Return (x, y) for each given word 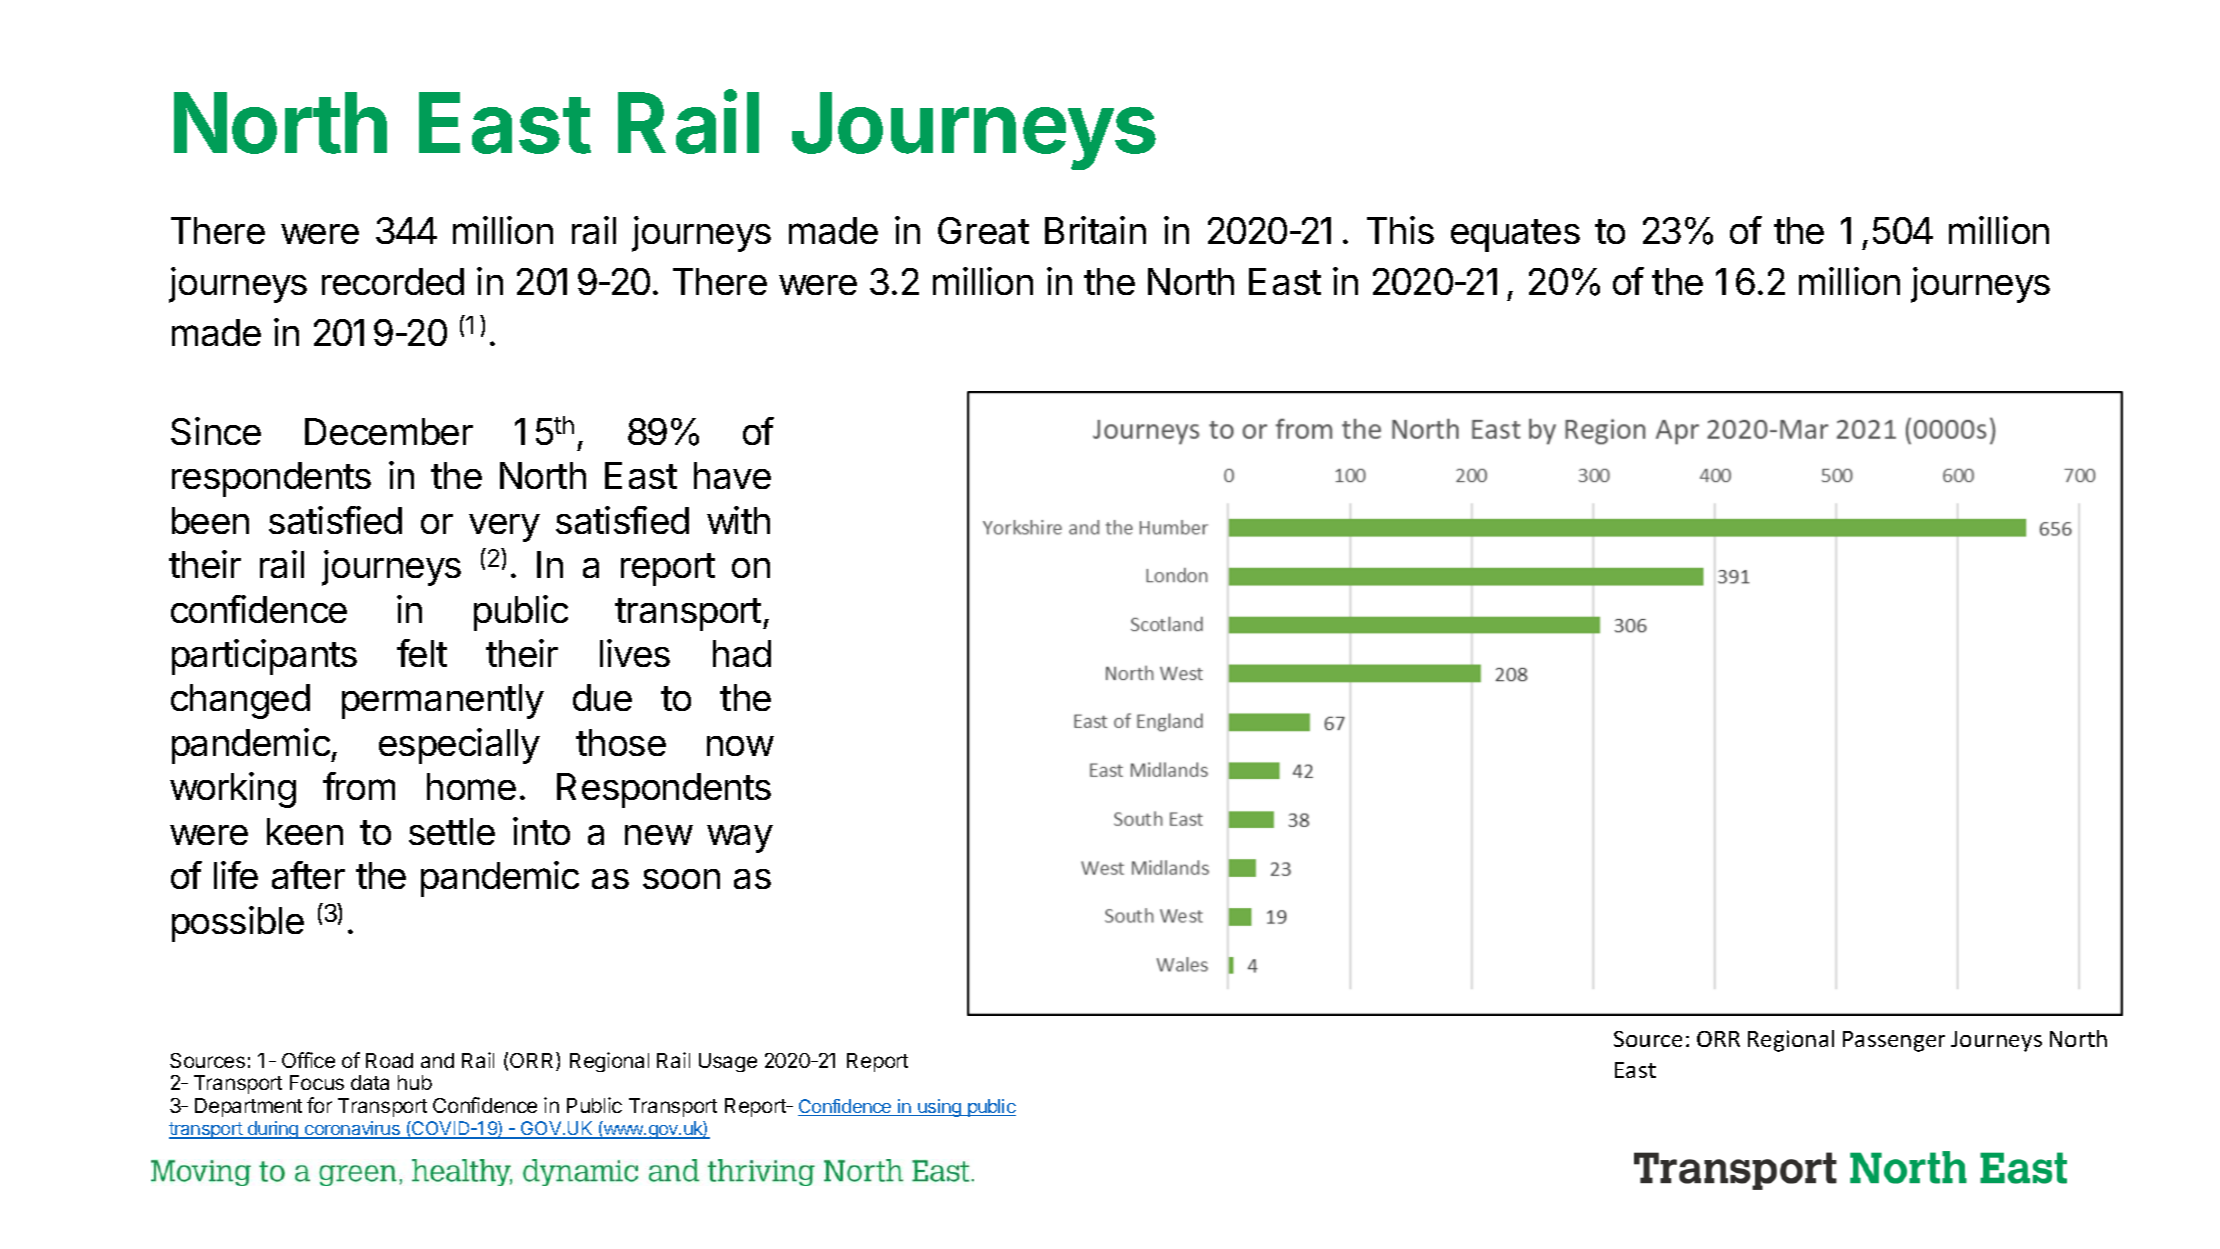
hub (415, 1082)
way (740, 839)
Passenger (1894, 1041)
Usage (728, 1062)
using (939, 1108)
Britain (1095, 230)
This (1400, 230)
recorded (393, 281)
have (732, 475)
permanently (443, 701)
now (740, 746)
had (742, 653)
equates (1515, 235)
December (389, 431)
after (308, 875)
